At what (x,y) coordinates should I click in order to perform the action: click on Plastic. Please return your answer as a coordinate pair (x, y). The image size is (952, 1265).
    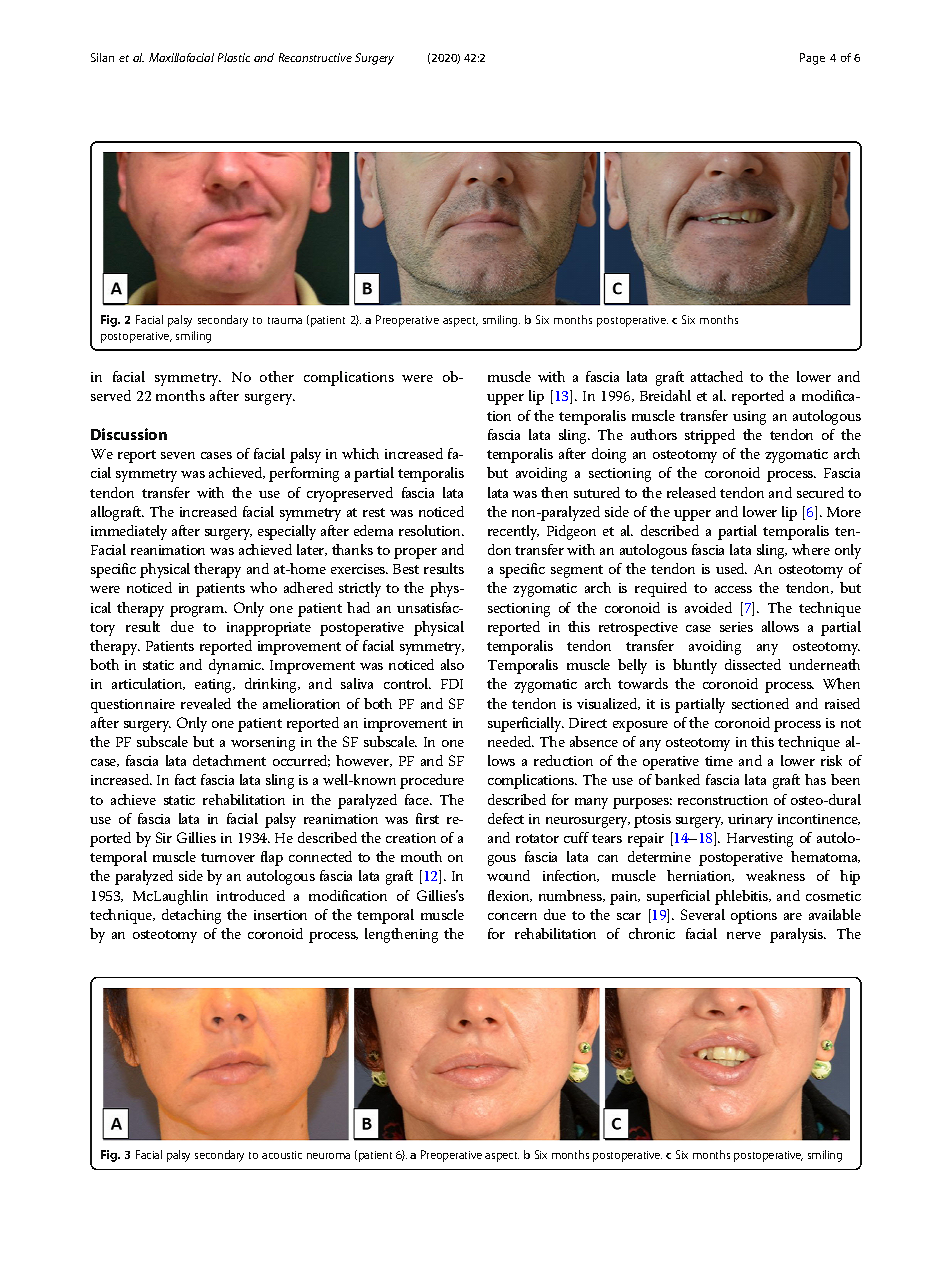
    Looking at the image, I should click on (234, 57).
